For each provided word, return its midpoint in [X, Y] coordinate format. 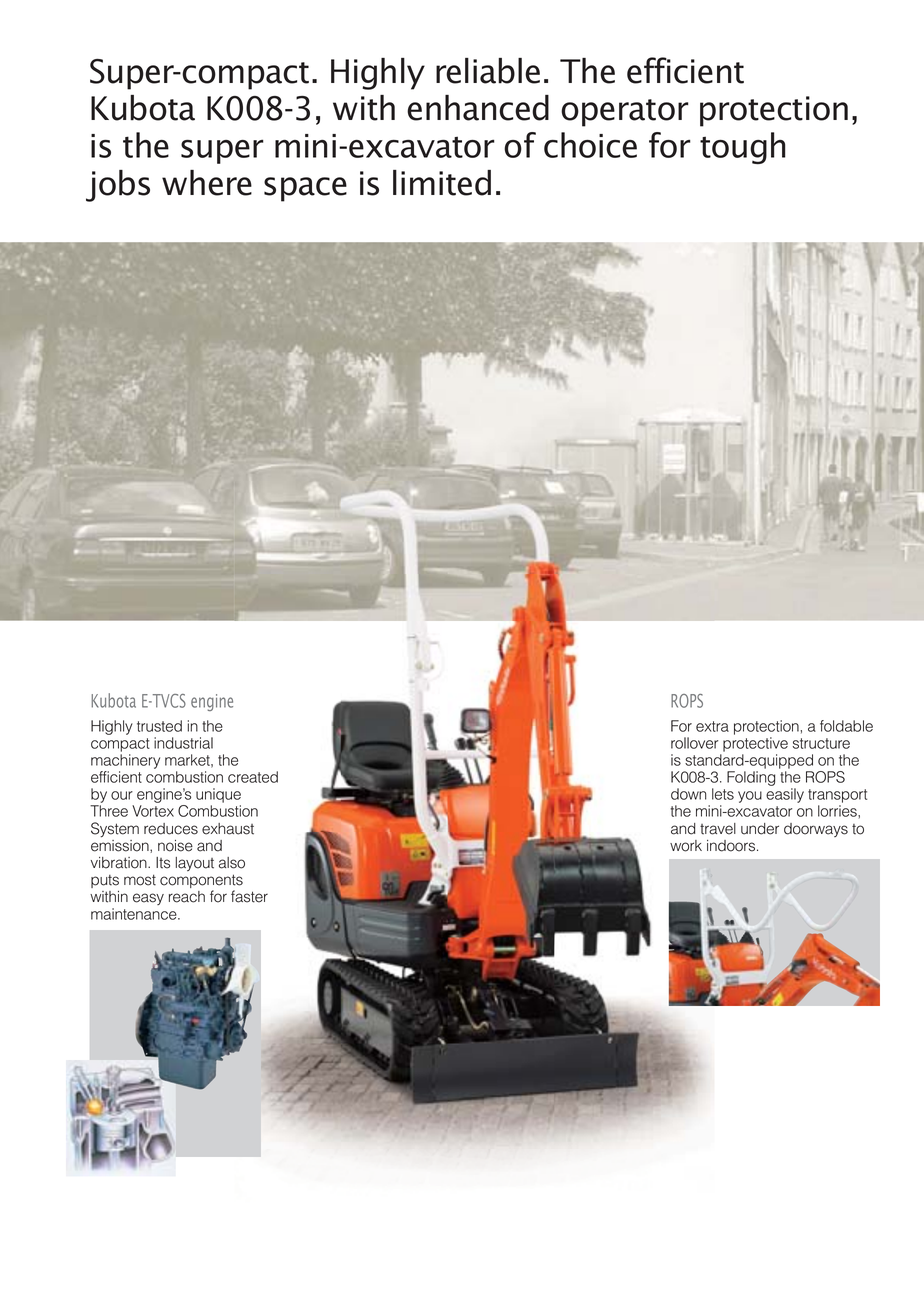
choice [590, 145]
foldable [846, 726]
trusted [159, 726]
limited [442, 183]
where [207, 183]
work [686, 846]
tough [743, 148]
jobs [118, 186]
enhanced [478, 108]
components [201, 882]
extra [712, 726]
